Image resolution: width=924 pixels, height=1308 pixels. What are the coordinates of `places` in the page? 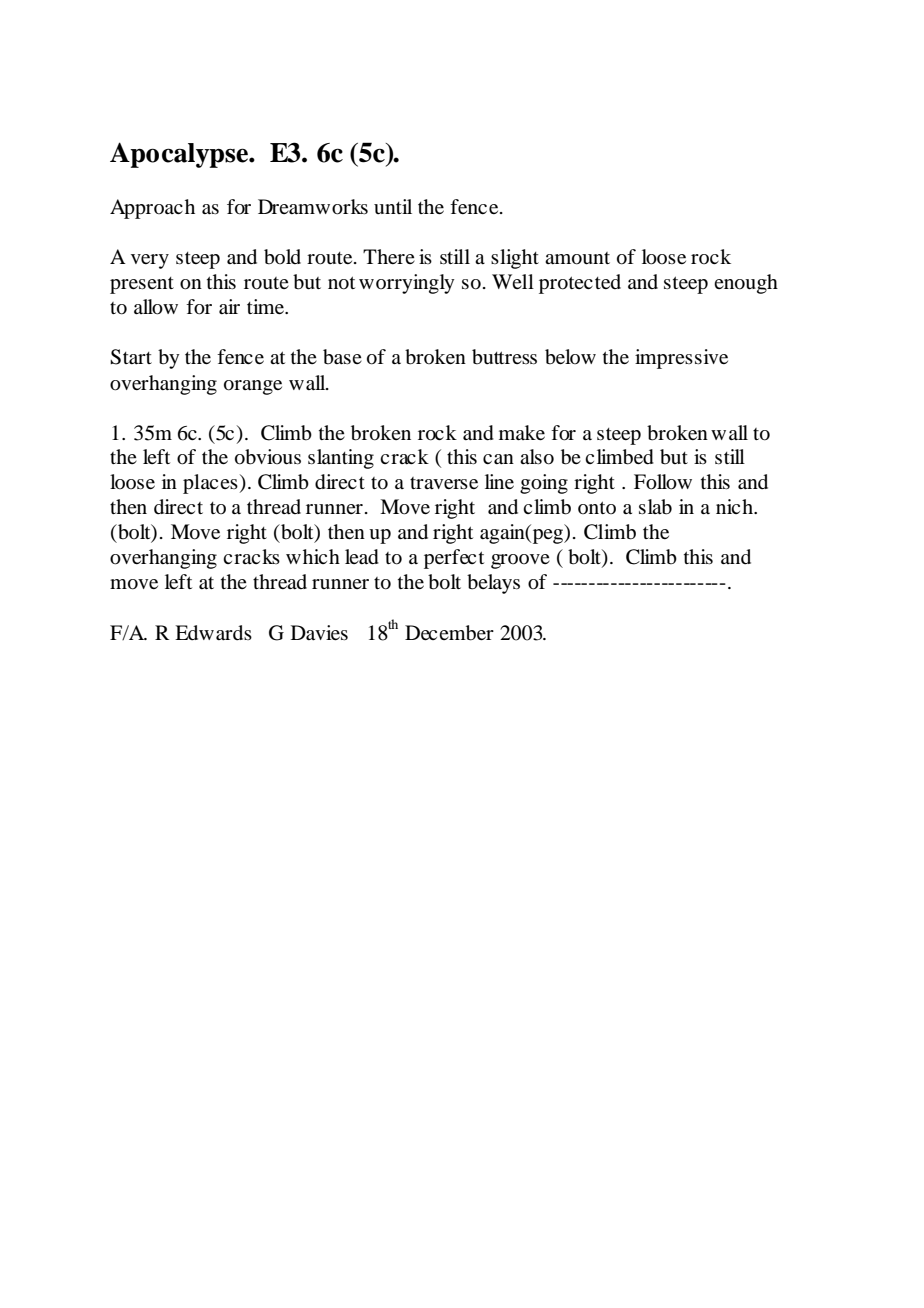 It's located at (210, 484).
